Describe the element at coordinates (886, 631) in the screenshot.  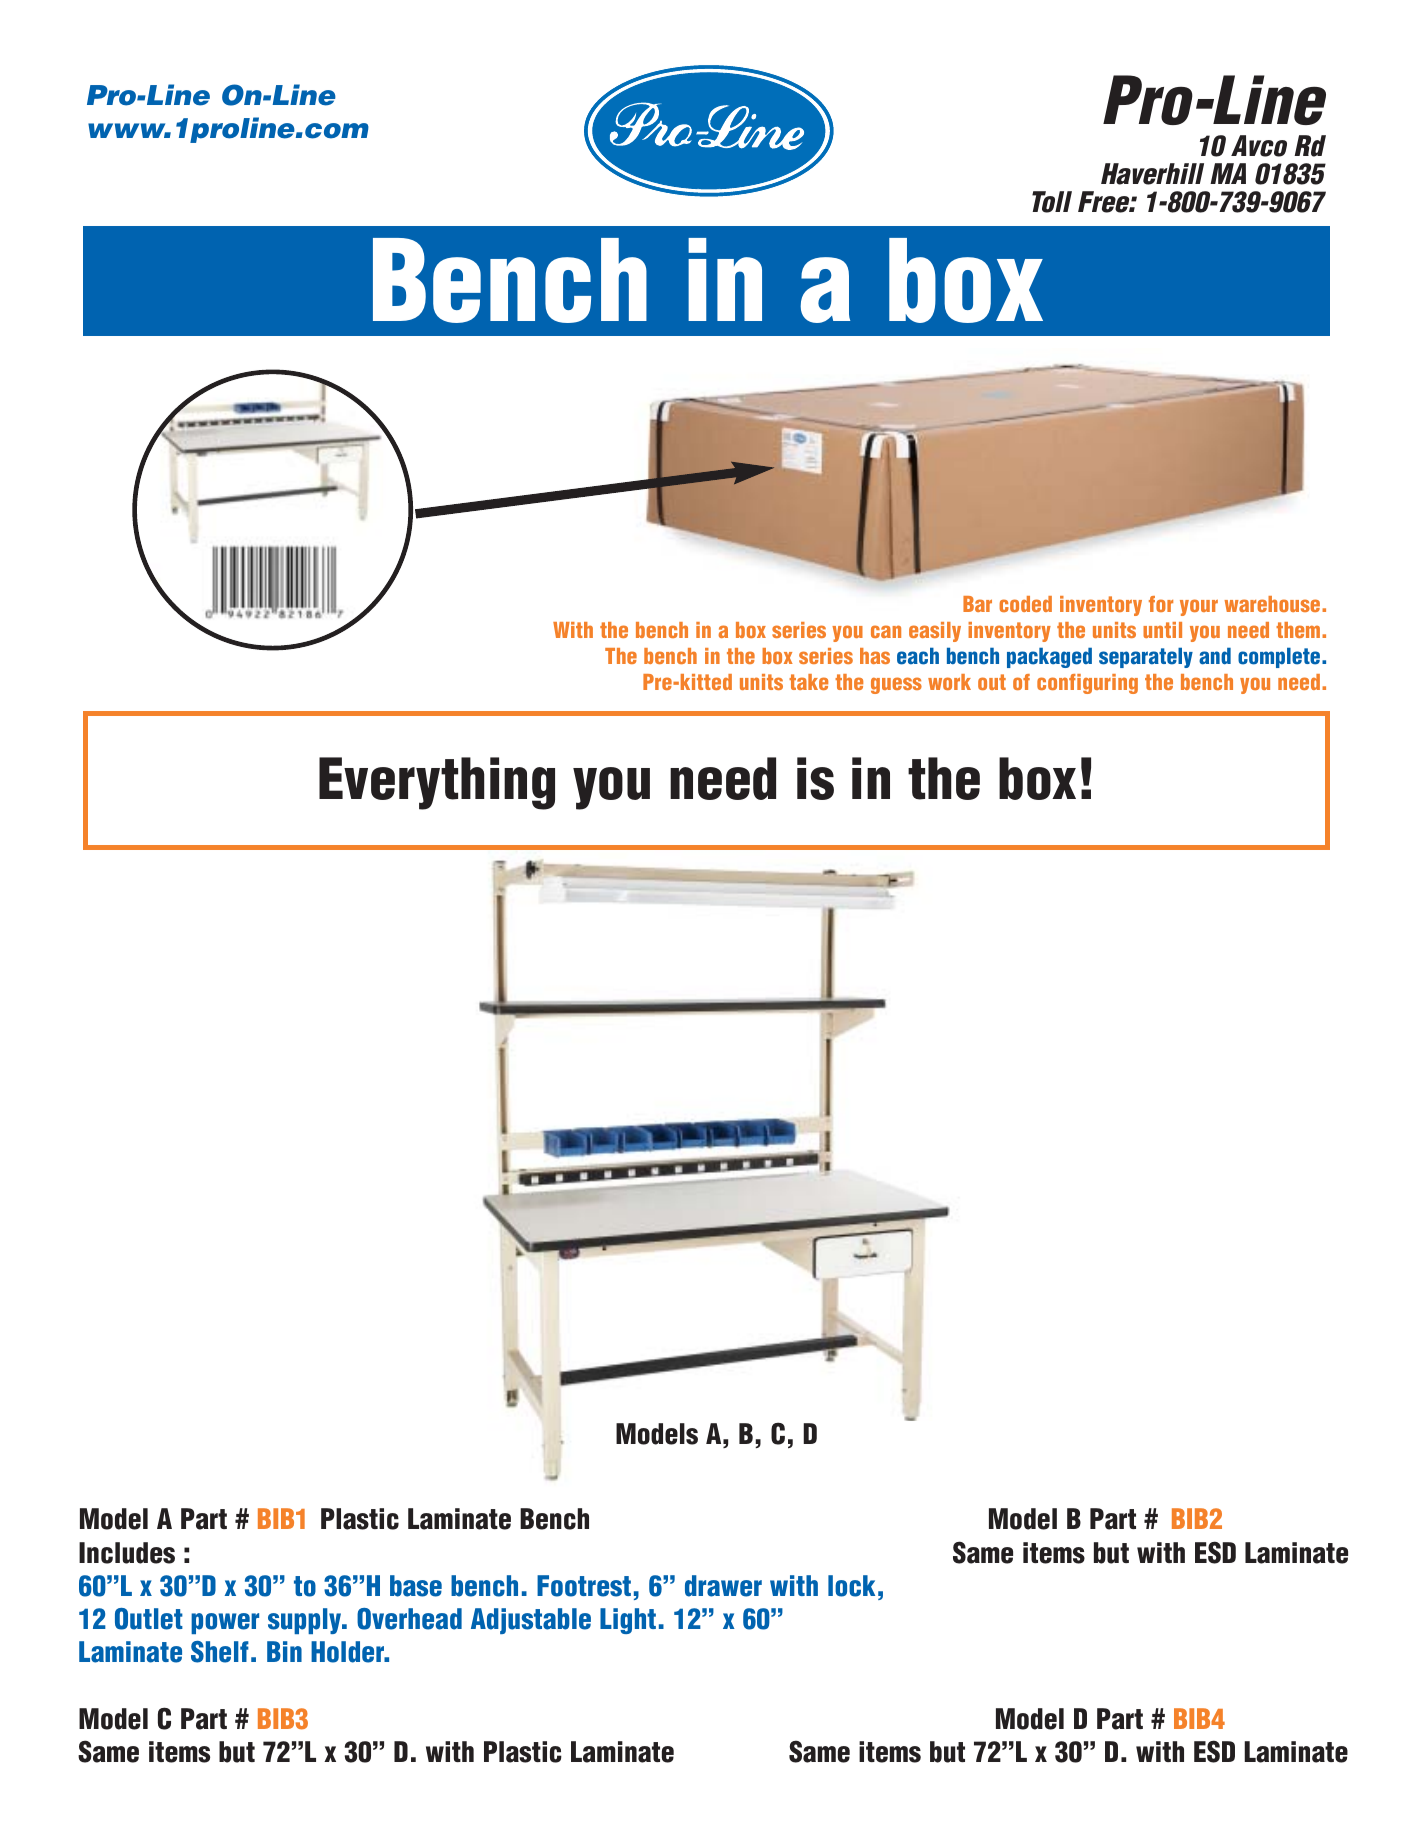
I see `can` at that location.
